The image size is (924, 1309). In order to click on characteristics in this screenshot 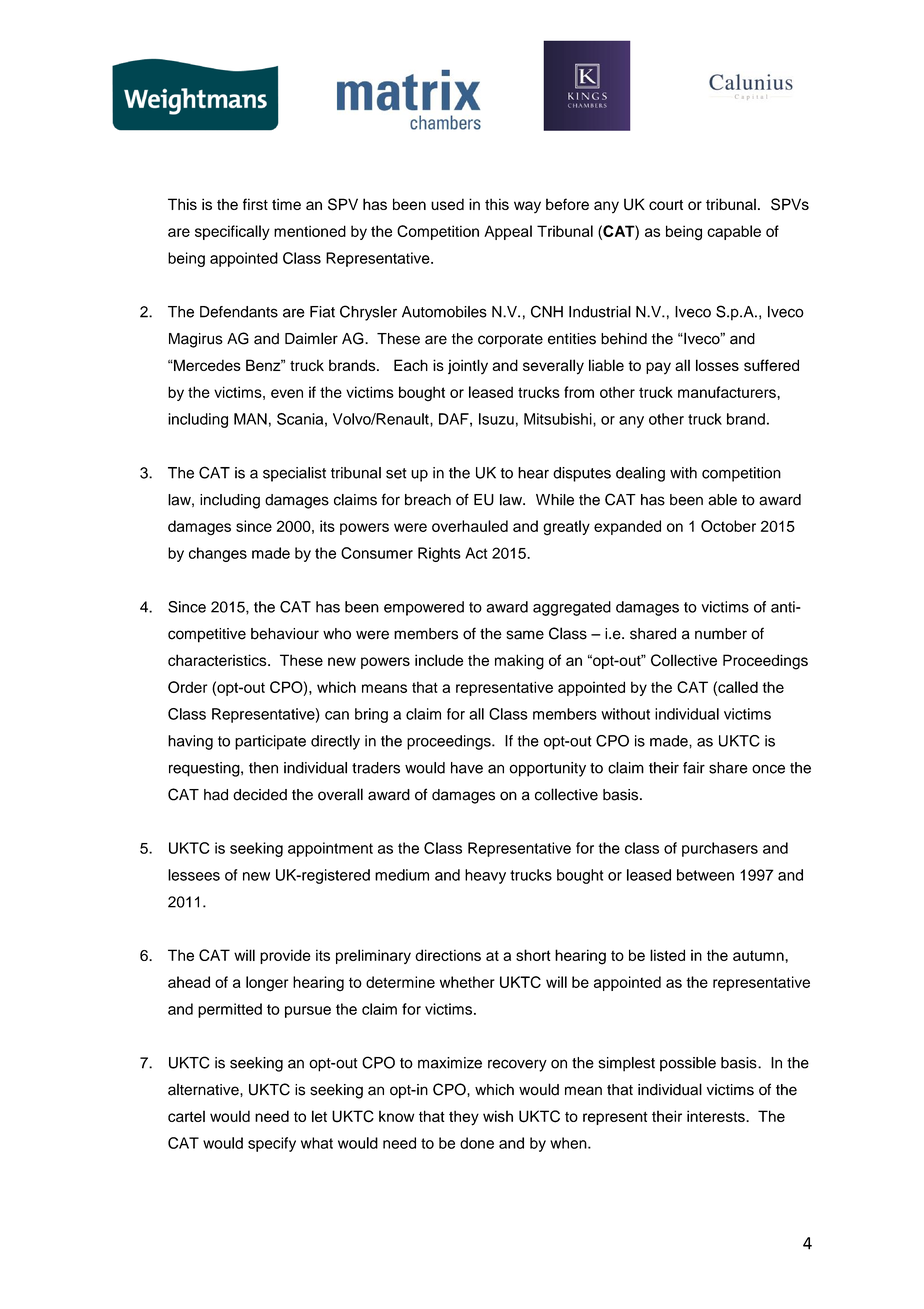, I will do `click(218, 660)`.
